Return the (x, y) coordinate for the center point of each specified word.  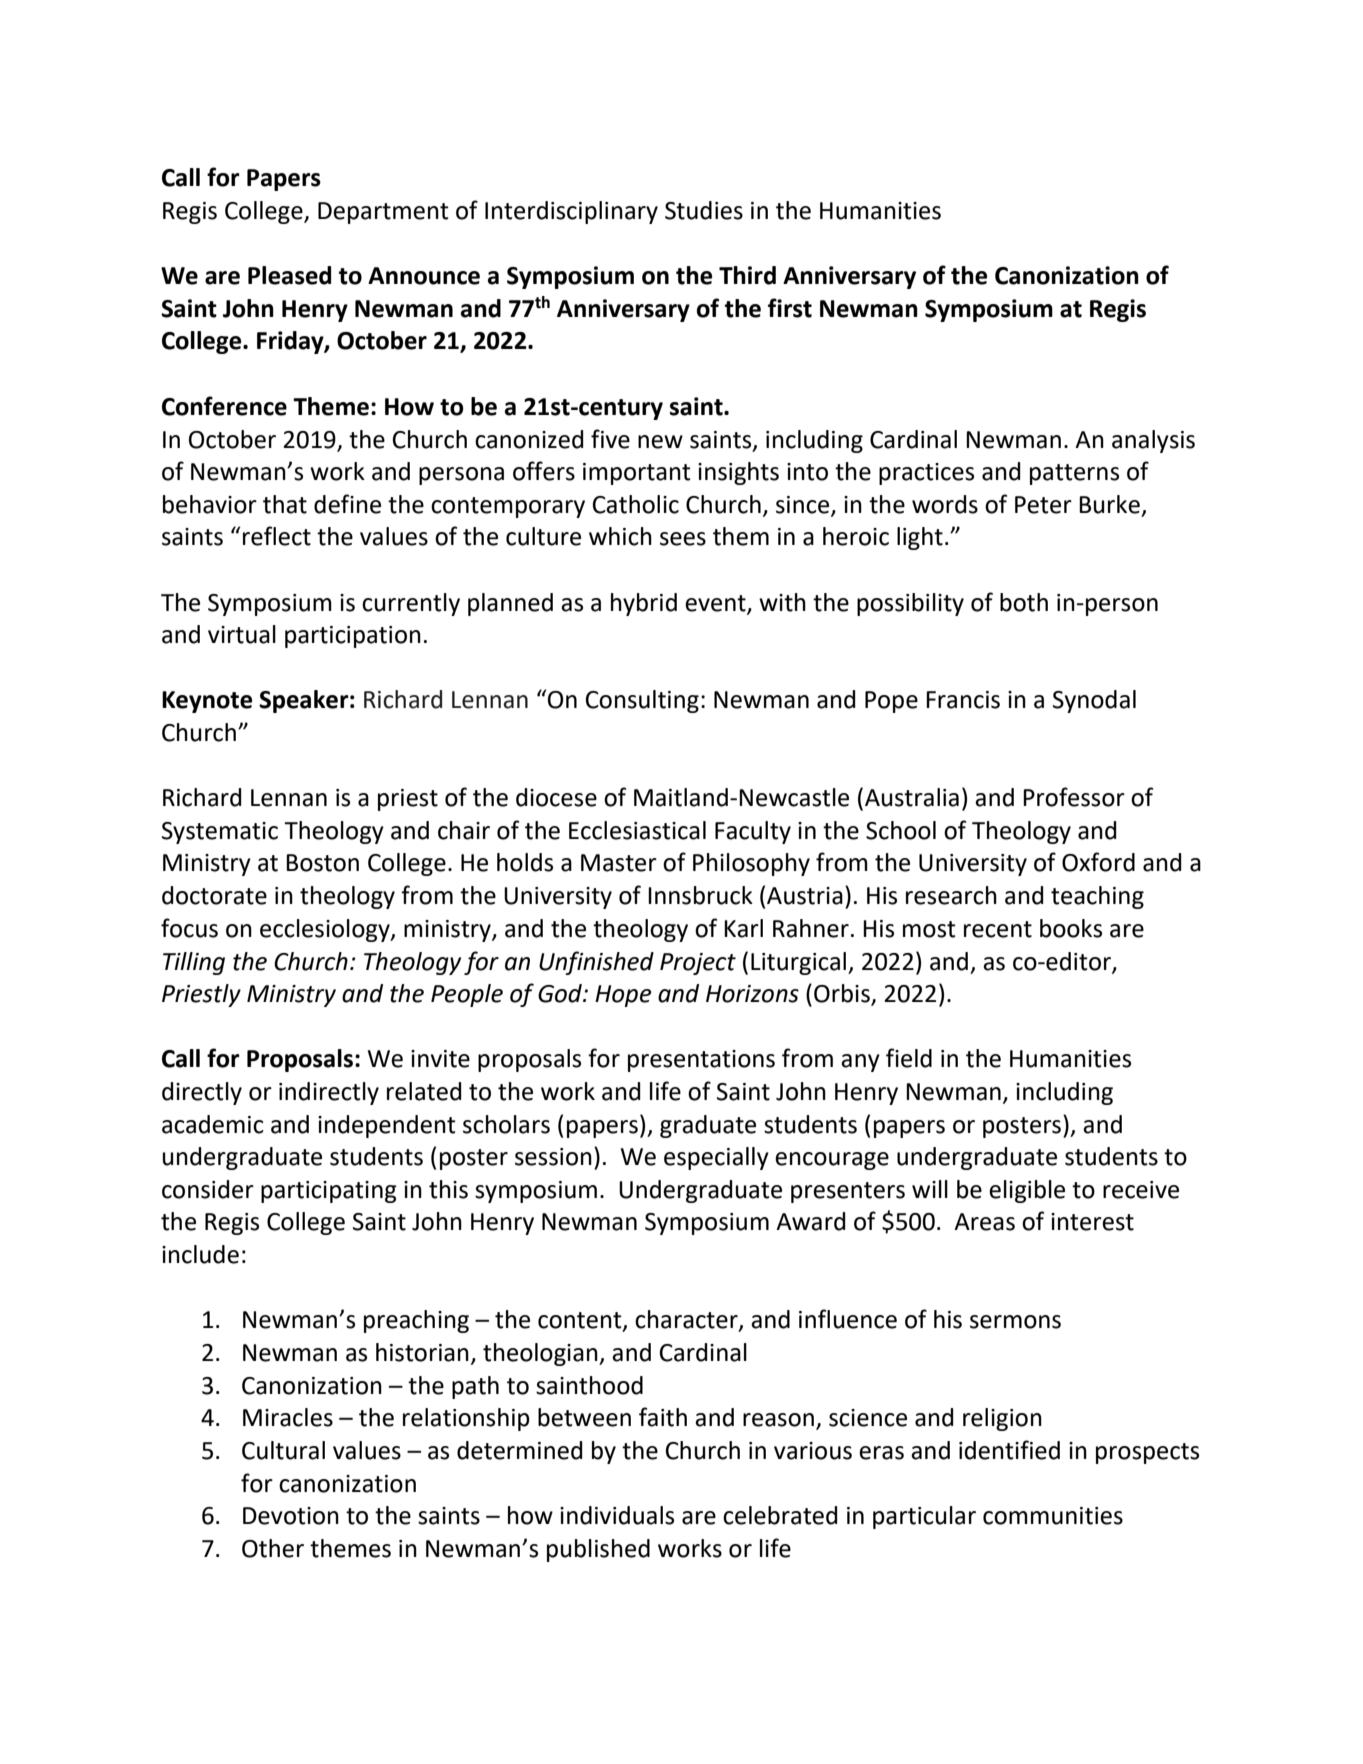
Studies (704, 210)
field (909, 1058)
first (790, 308)
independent (387, 1126)
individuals (617, 1515)
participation (353, 637)
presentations (701, 1061)
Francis (963, 700)
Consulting (642, 701)
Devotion (291, 1516)
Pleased (289, 275)
